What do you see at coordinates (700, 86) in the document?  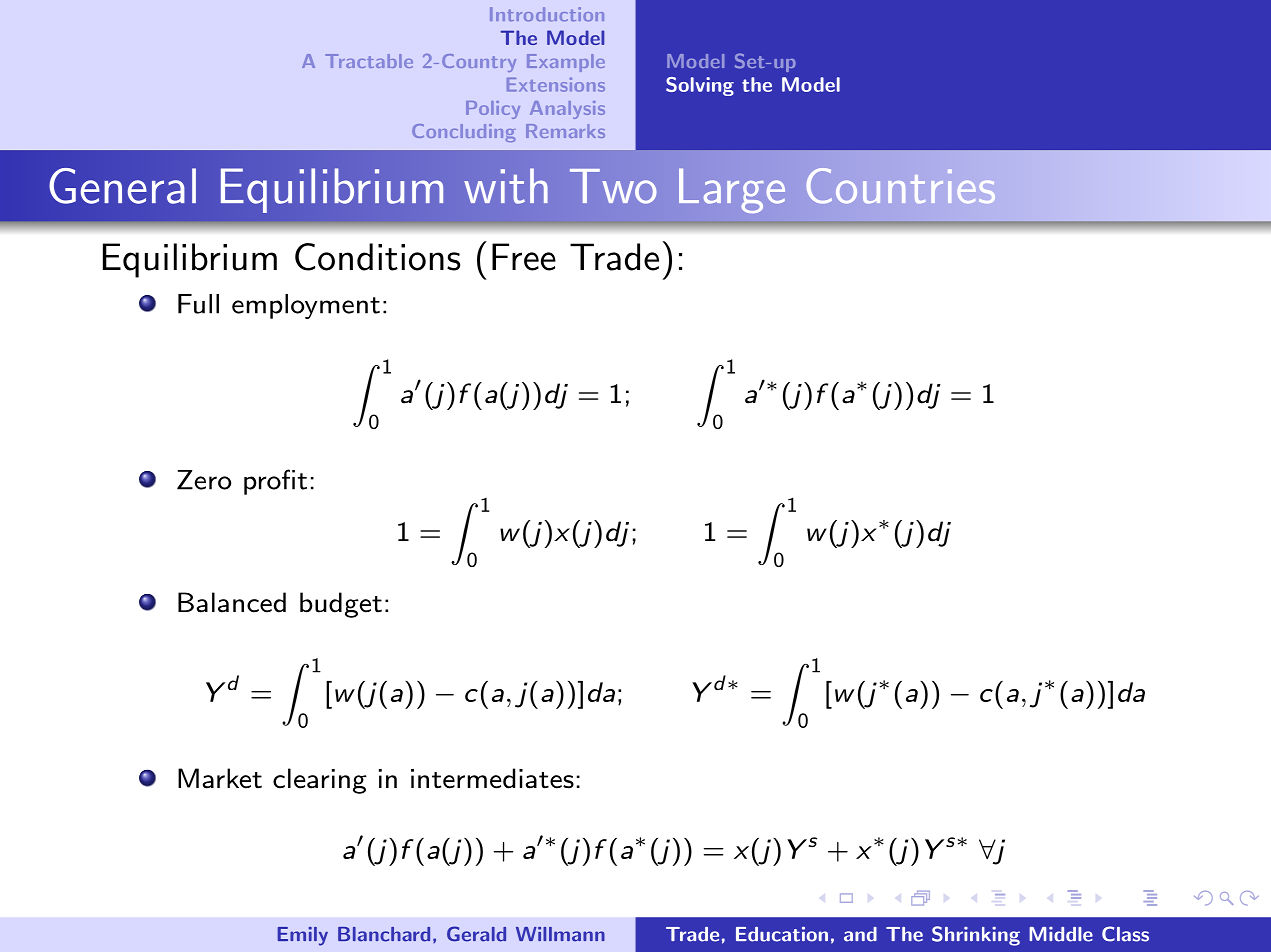 I see `Solving` at bounding box center [700, 86].
